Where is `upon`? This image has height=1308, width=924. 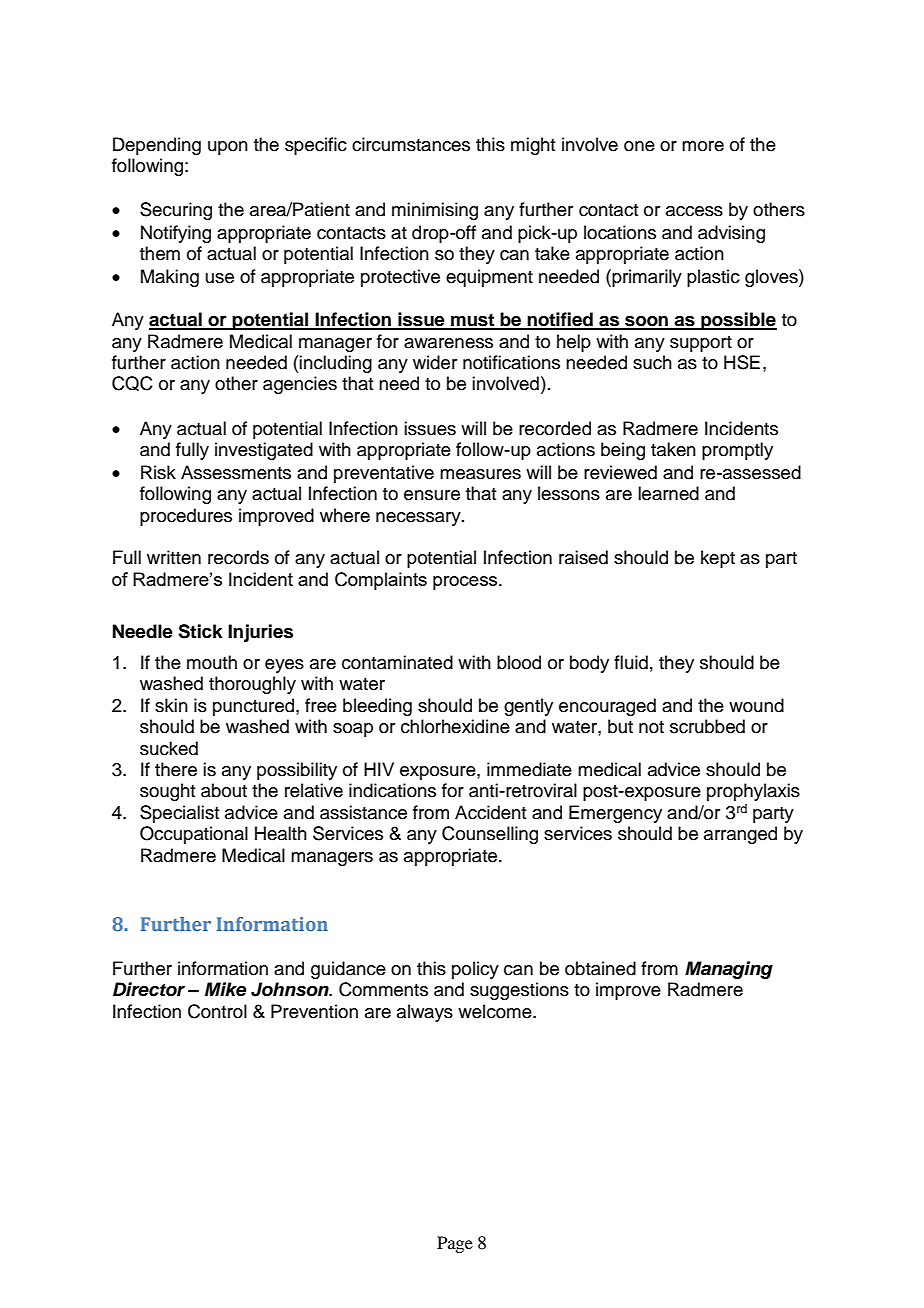 upon is located at coordinates (228, 148).
